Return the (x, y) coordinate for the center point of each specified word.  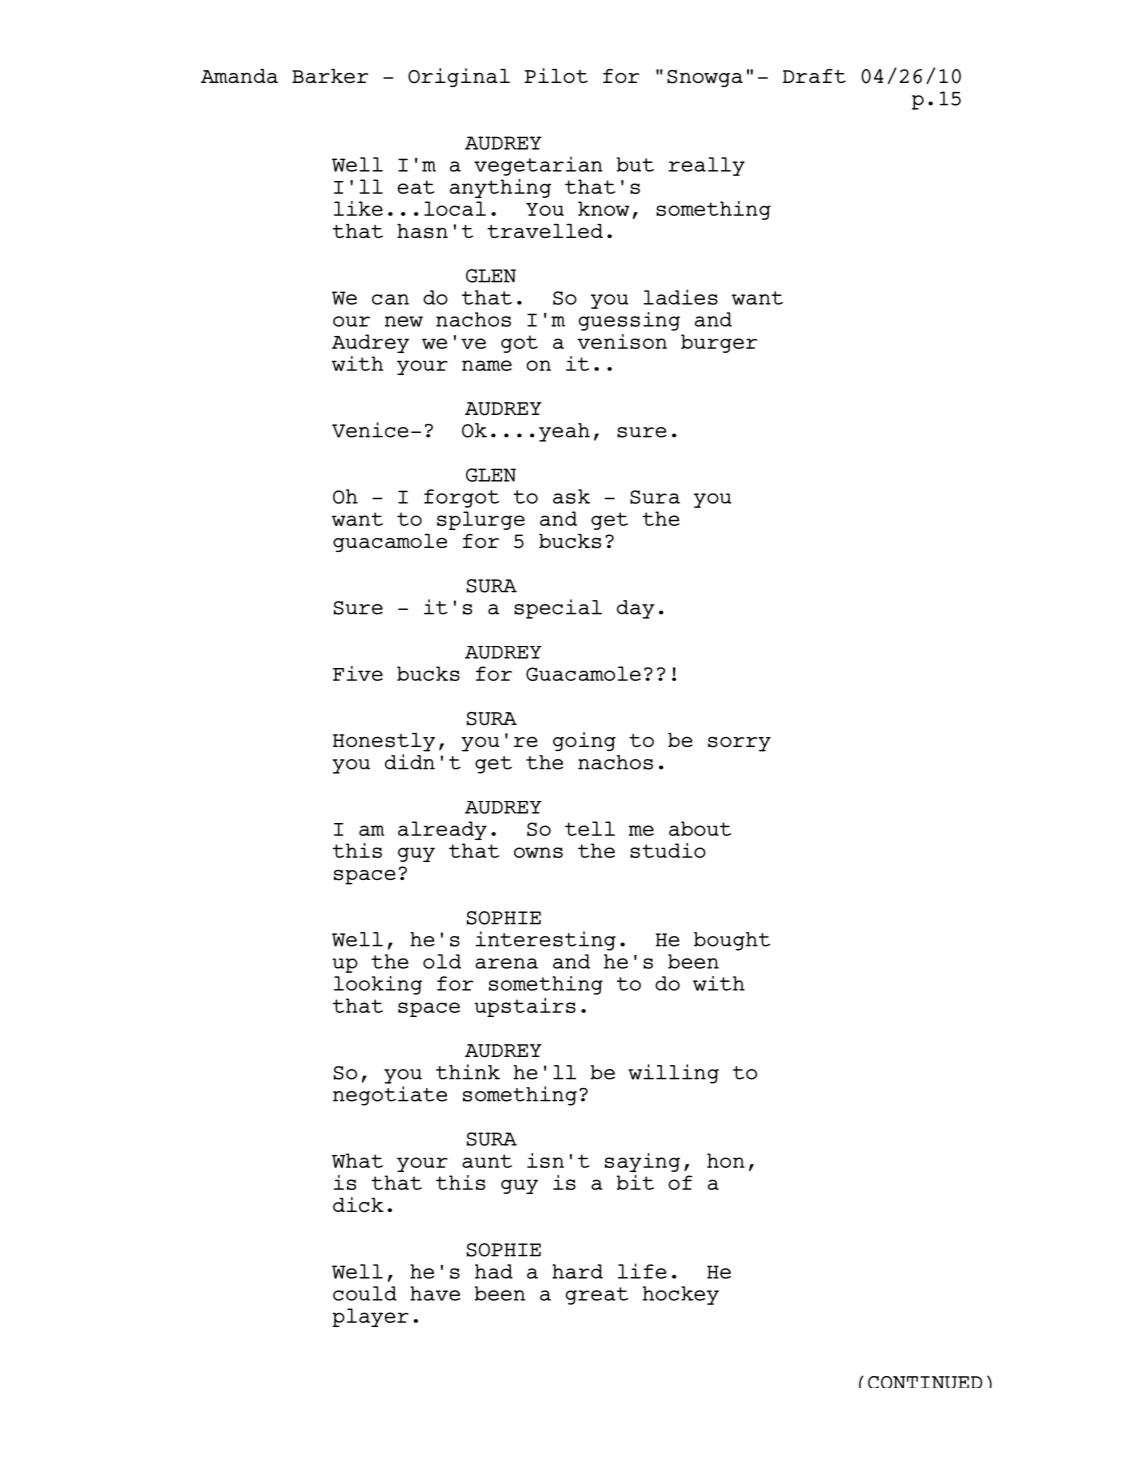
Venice (370, 430)
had (494, 1271)
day (635, 609)
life (642, 1271)
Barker (330, 76)
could (365, 1293)
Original (459, 77)
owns (538, 852)
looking (378, 985)
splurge (481, 520)
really (706, 166)
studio (668, 850)
